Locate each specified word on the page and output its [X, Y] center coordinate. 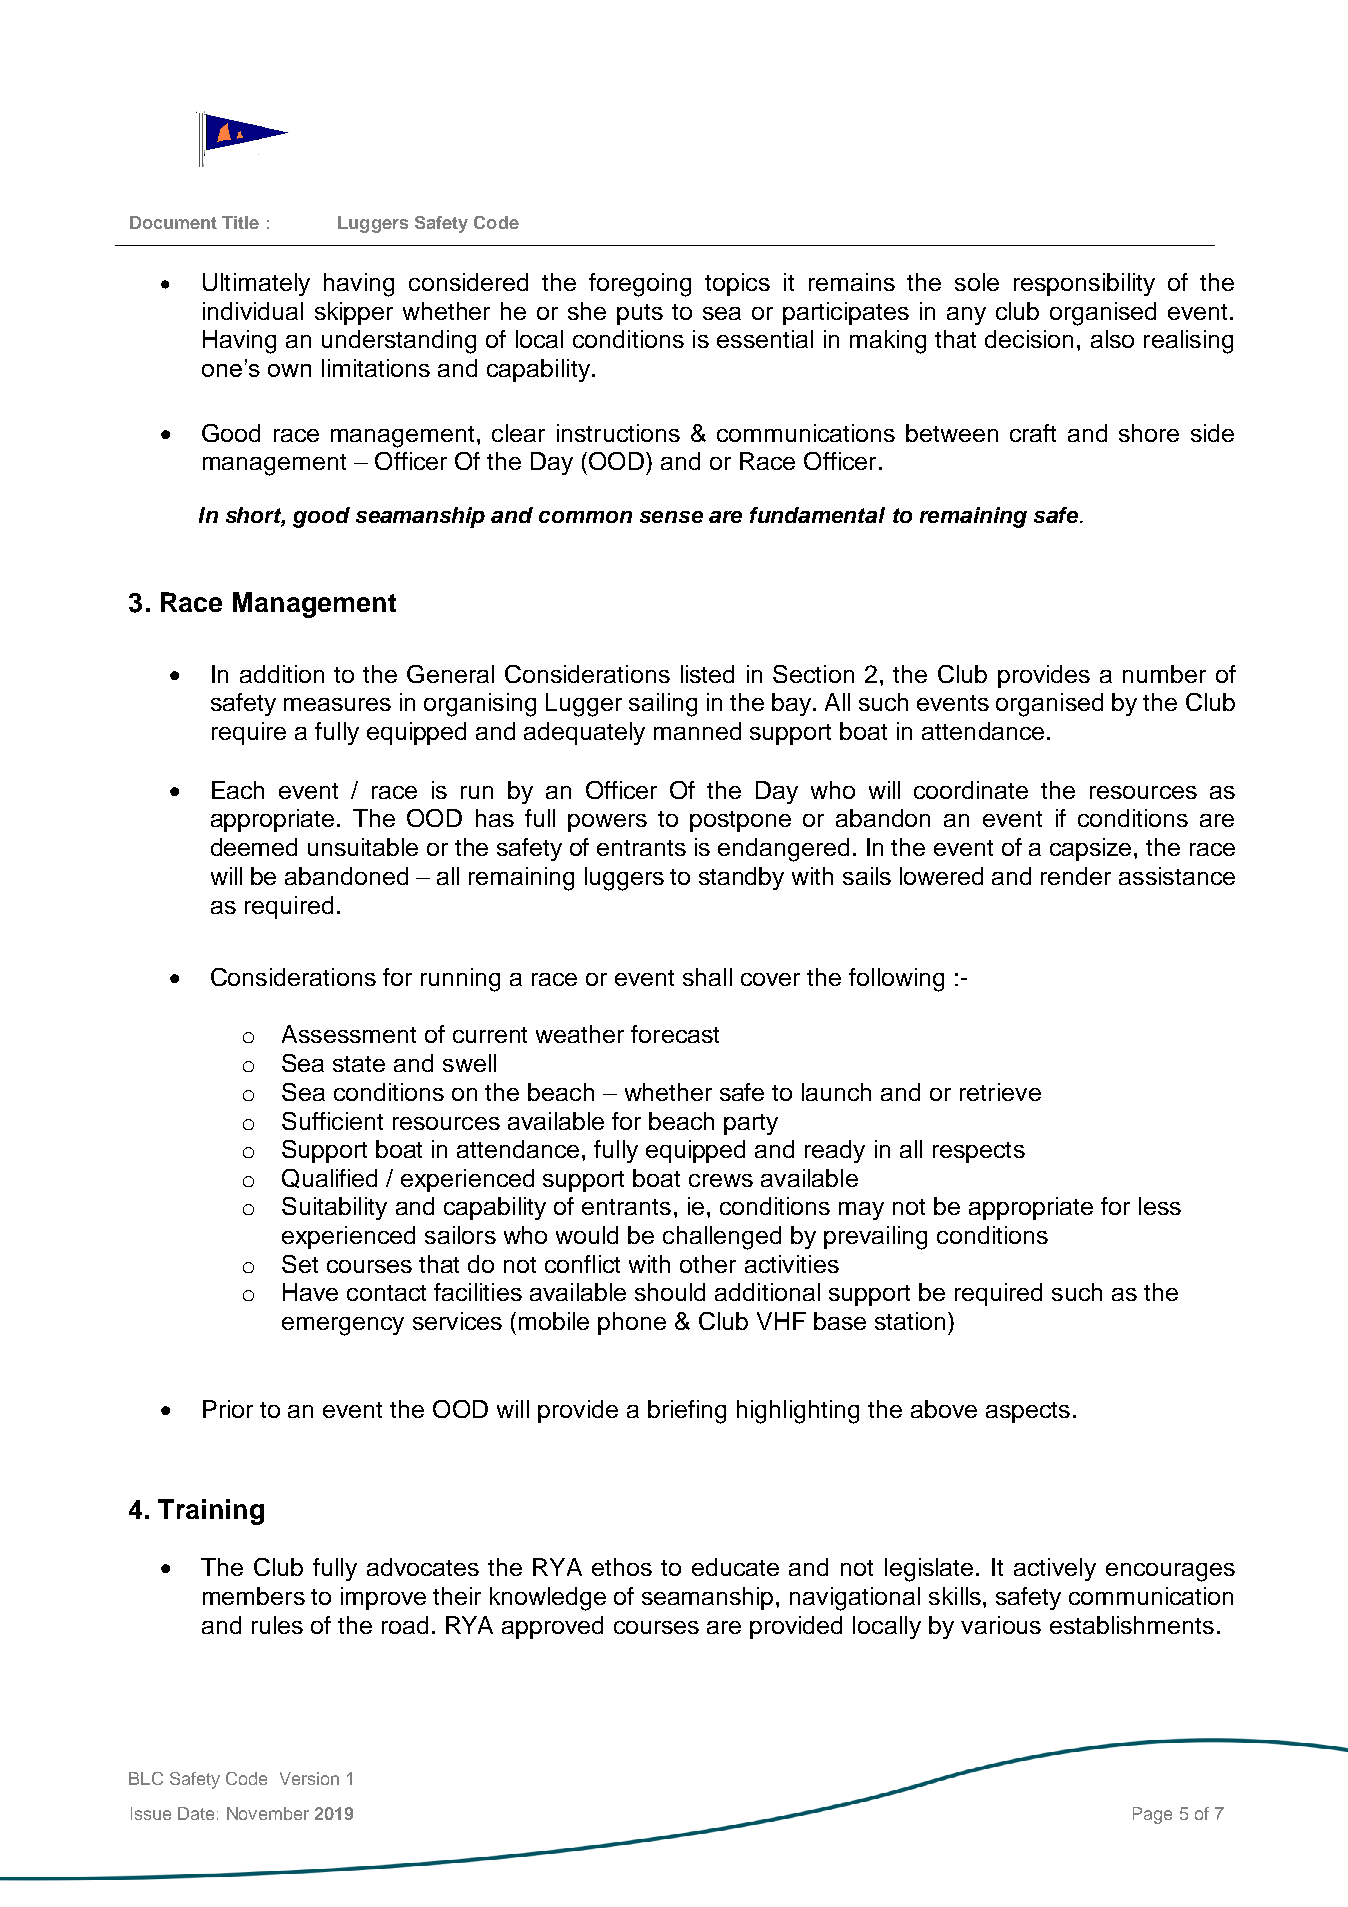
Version [309, 1778]
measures [337, 704]
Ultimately [256, 284]
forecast [675, 1034]
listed [707, 674]
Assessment [349, 1034]
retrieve [1000, 1092]
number [1164, 674]
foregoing [640, 285]
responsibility [1084, 284]
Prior [228, 1409]
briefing [687, 1412]
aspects [1028, 1412]
